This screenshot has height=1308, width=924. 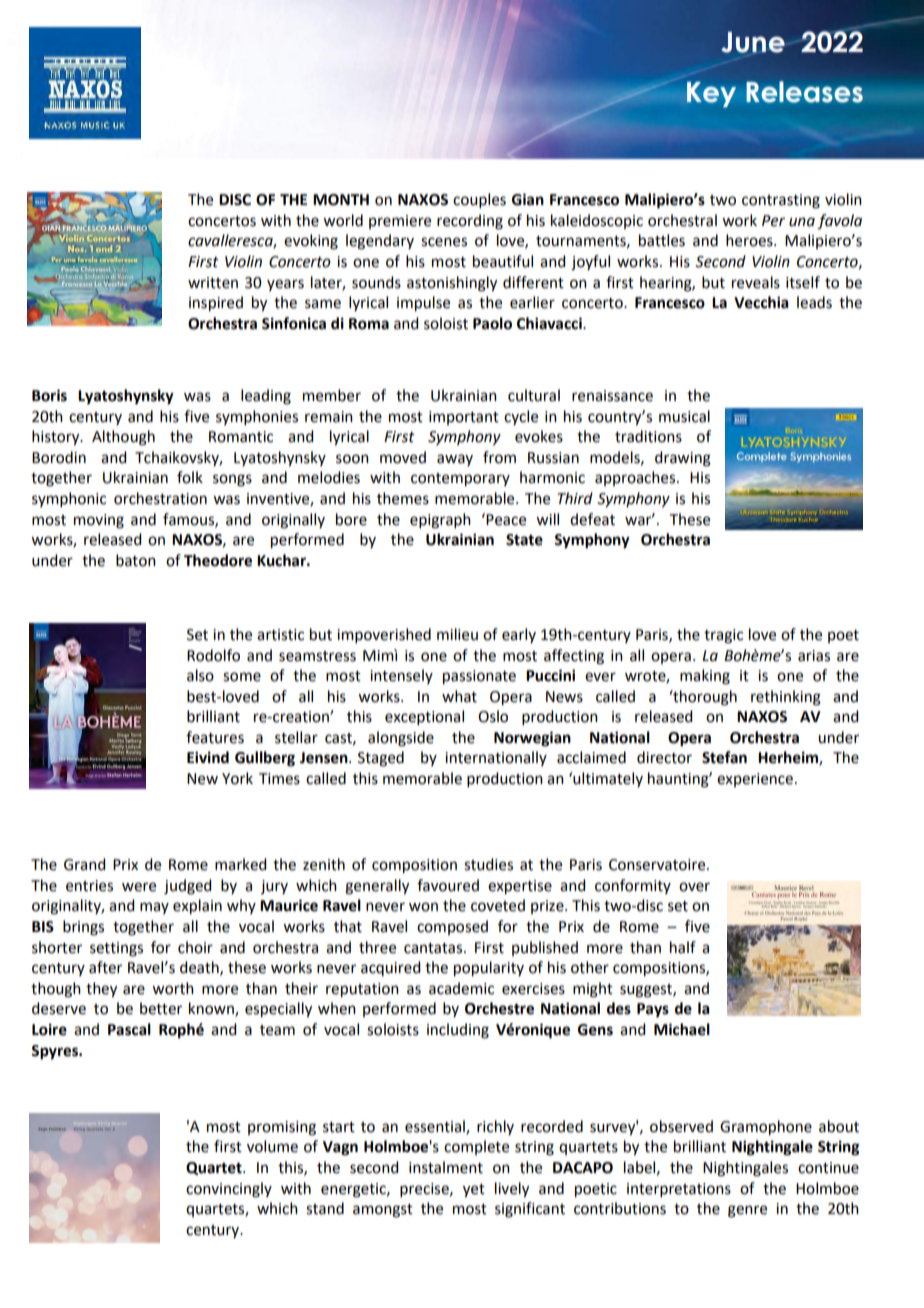 What do you see at coordinates (711, 95) in the screenshot?
I see `Key` at bounding box center [711, 95].
